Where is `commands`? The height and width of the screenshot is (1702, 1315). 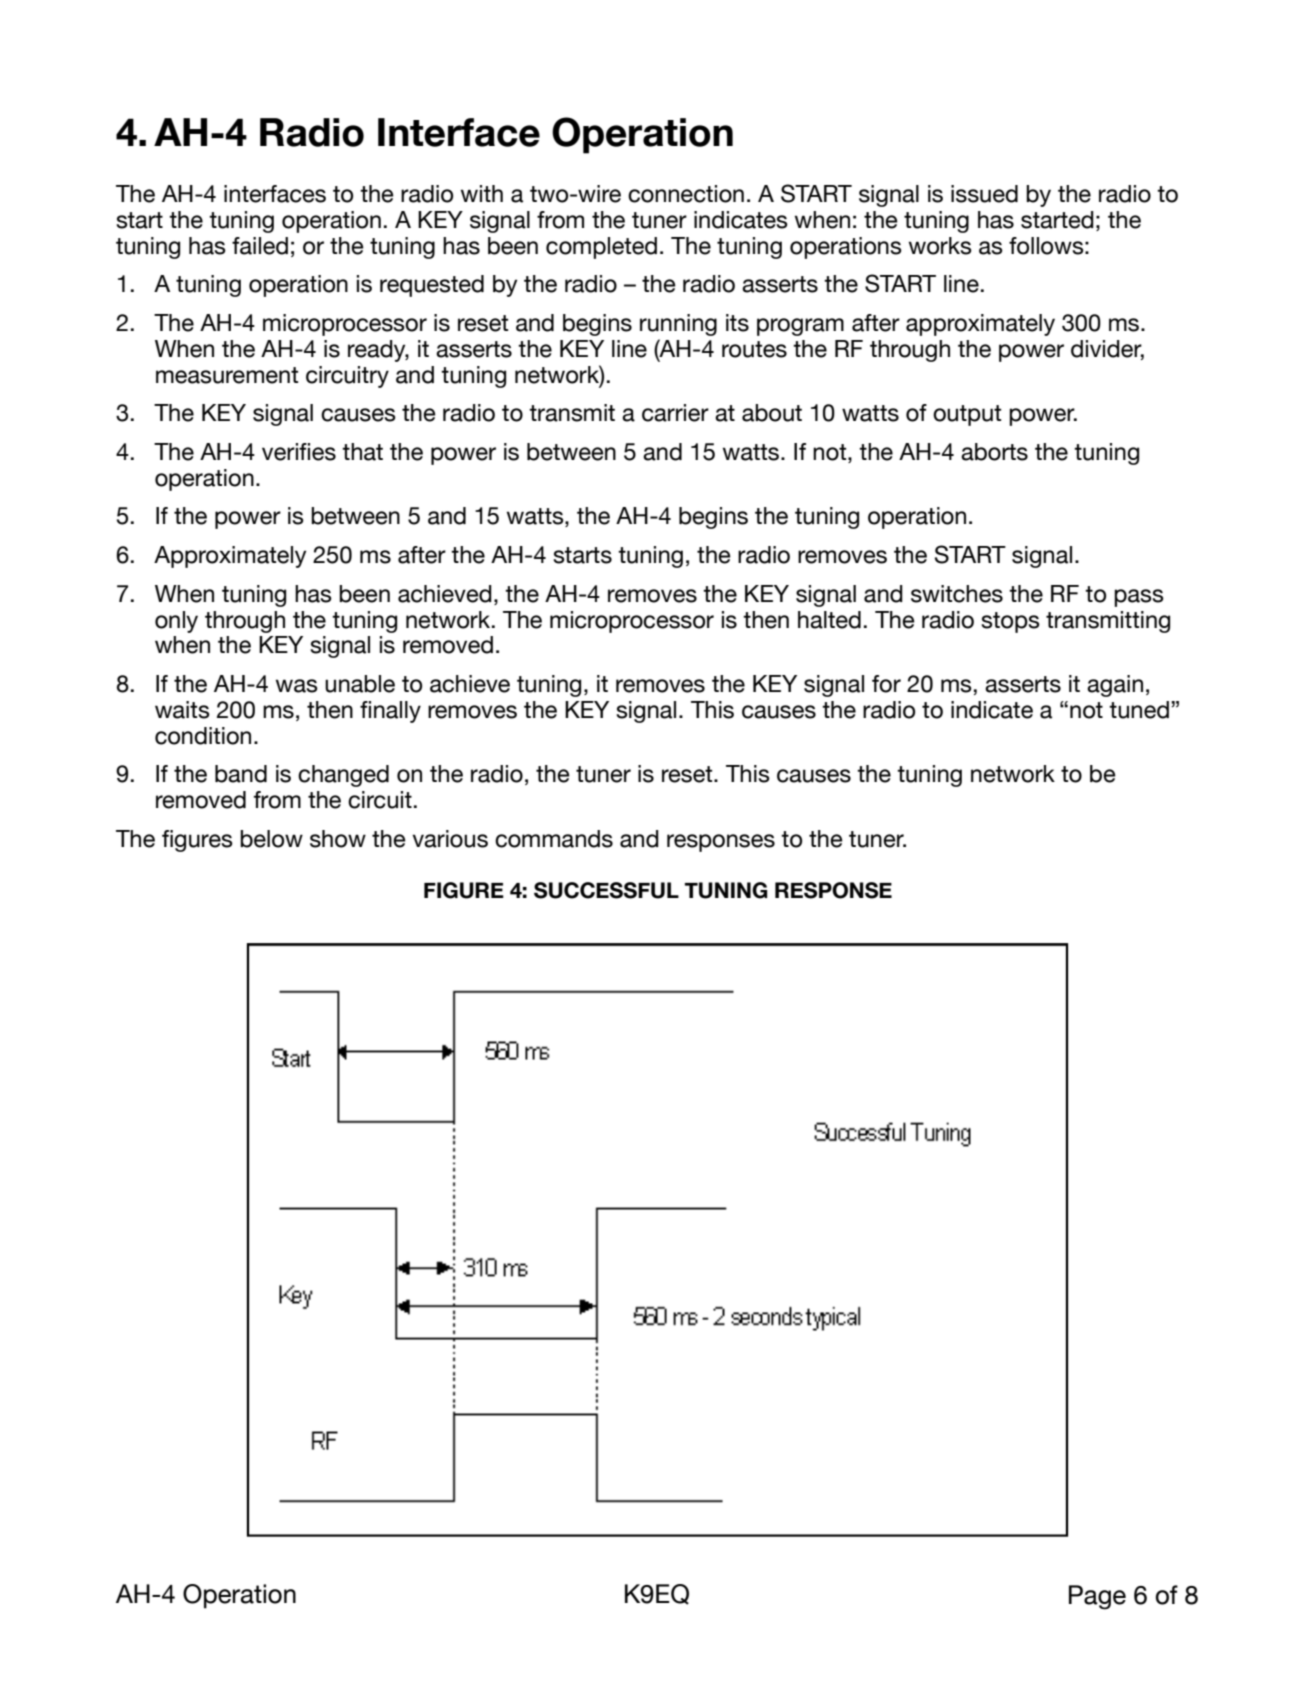 commands is located at coordinates (554, 839).
